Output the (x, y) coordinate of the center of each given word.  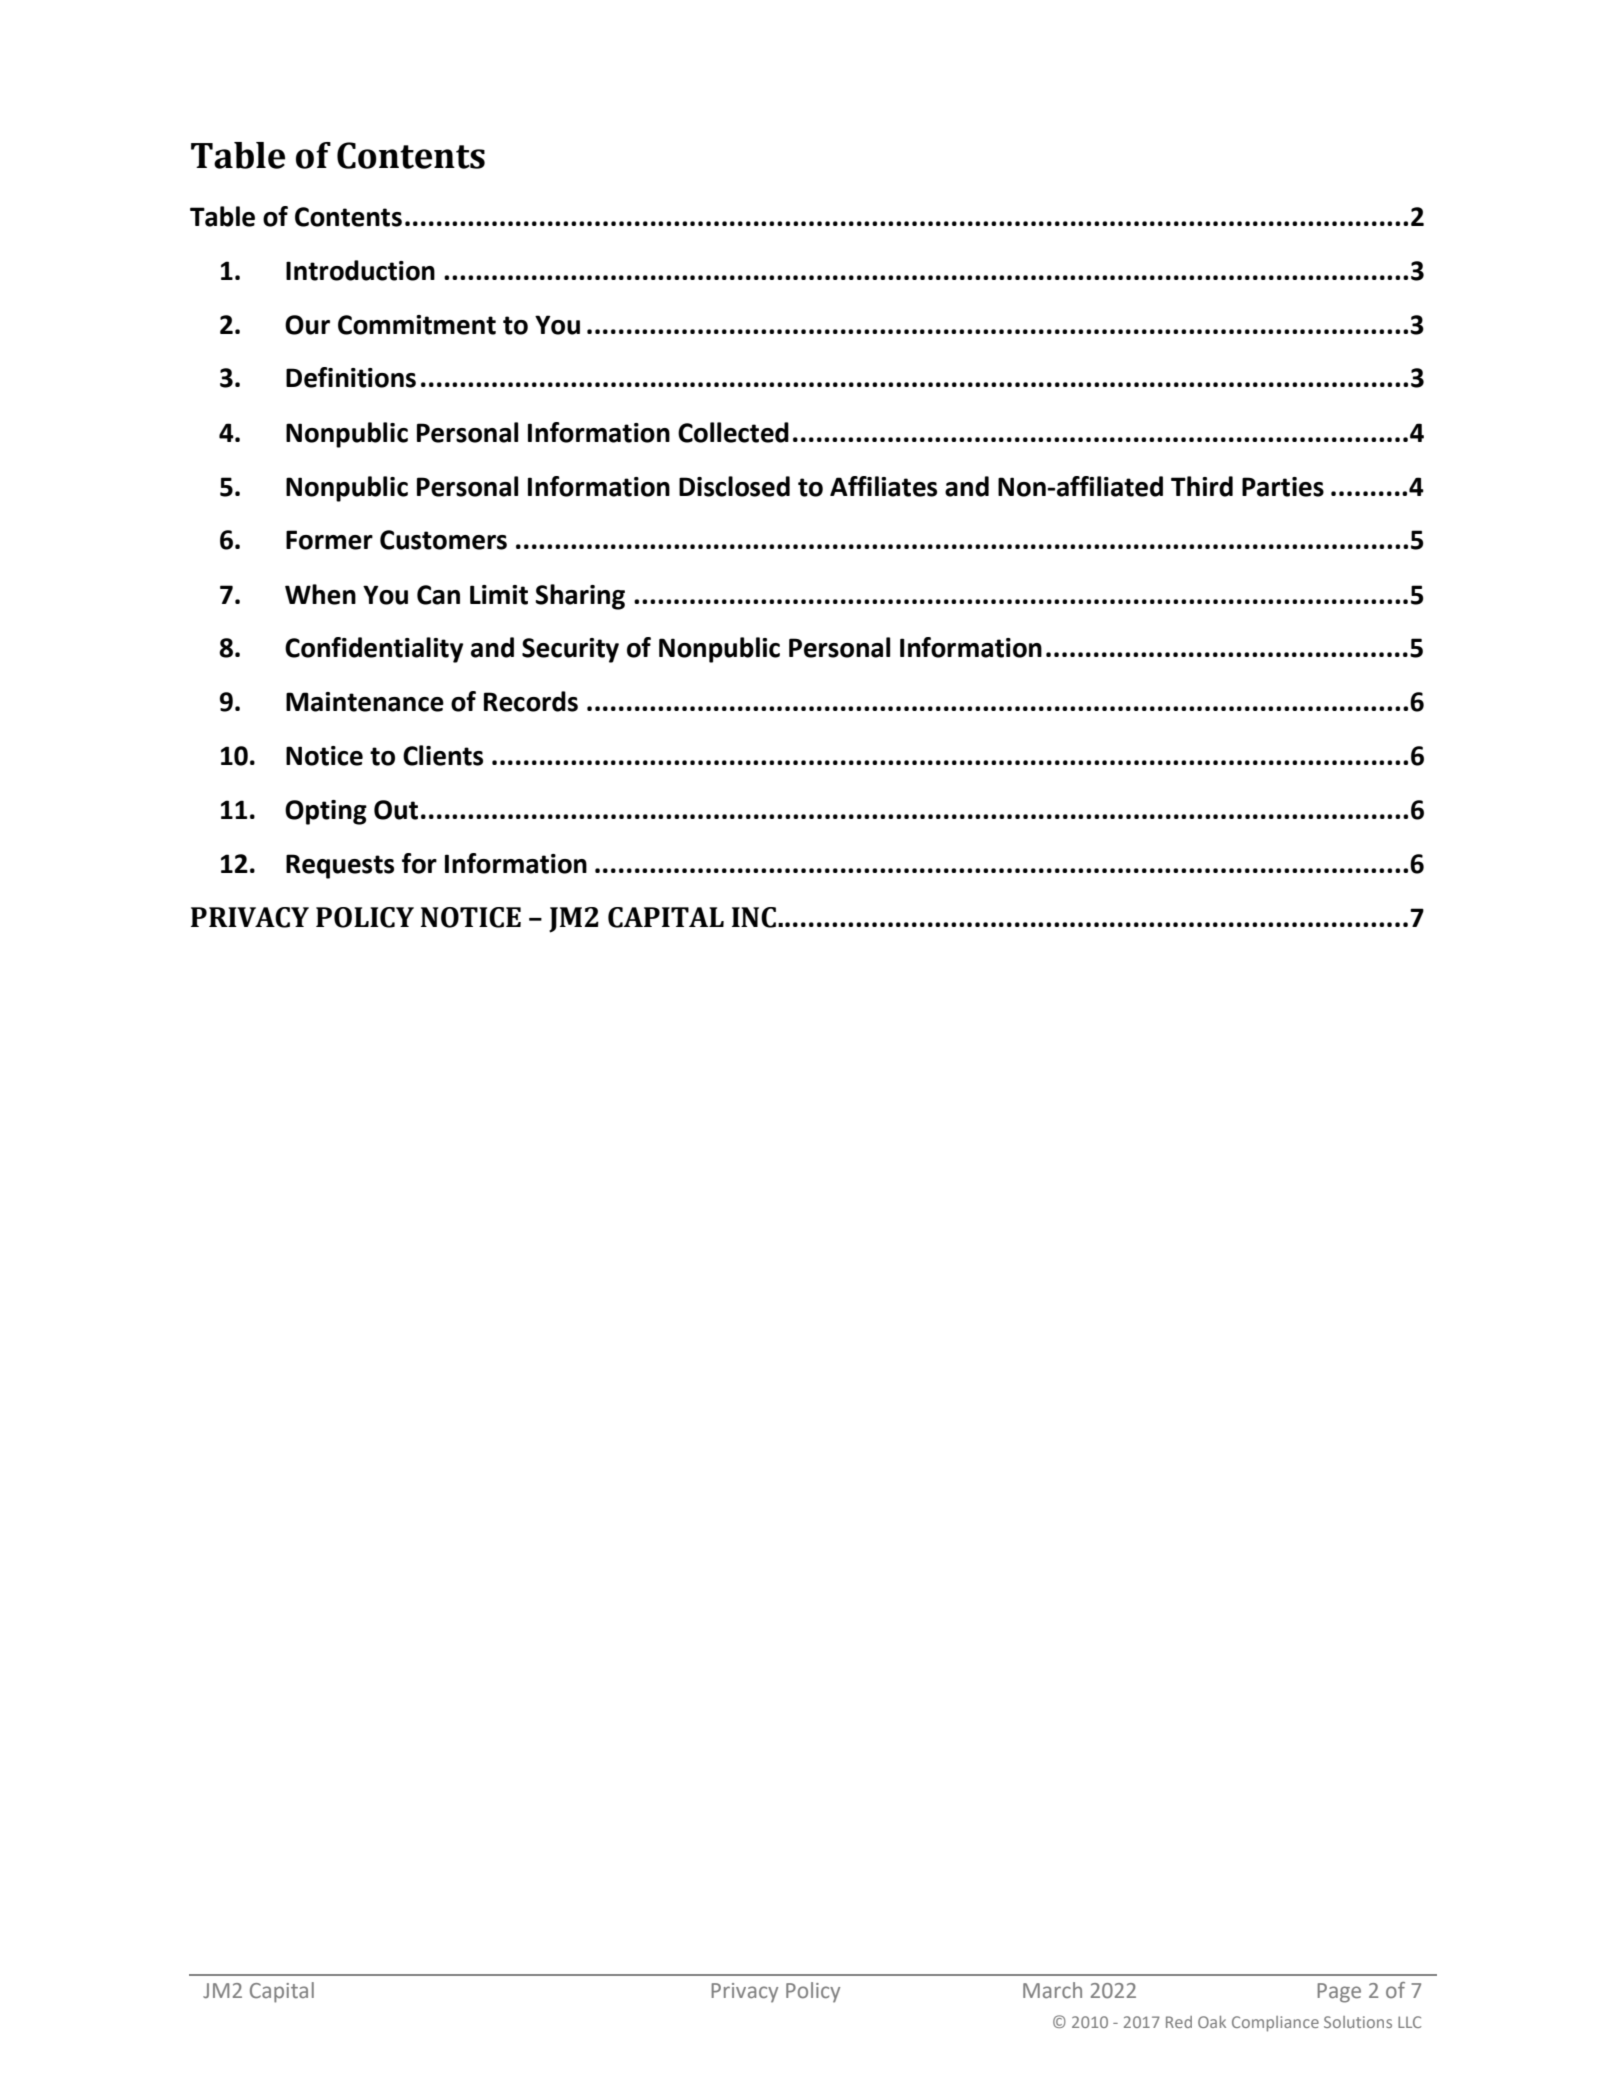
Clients (443, 755)
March (1052, 1990)
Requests (340, 866)
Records (531, 701)
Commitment (417, 325)
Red (1179, 2022)
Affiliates (883, 486)
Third (1202, 486)
